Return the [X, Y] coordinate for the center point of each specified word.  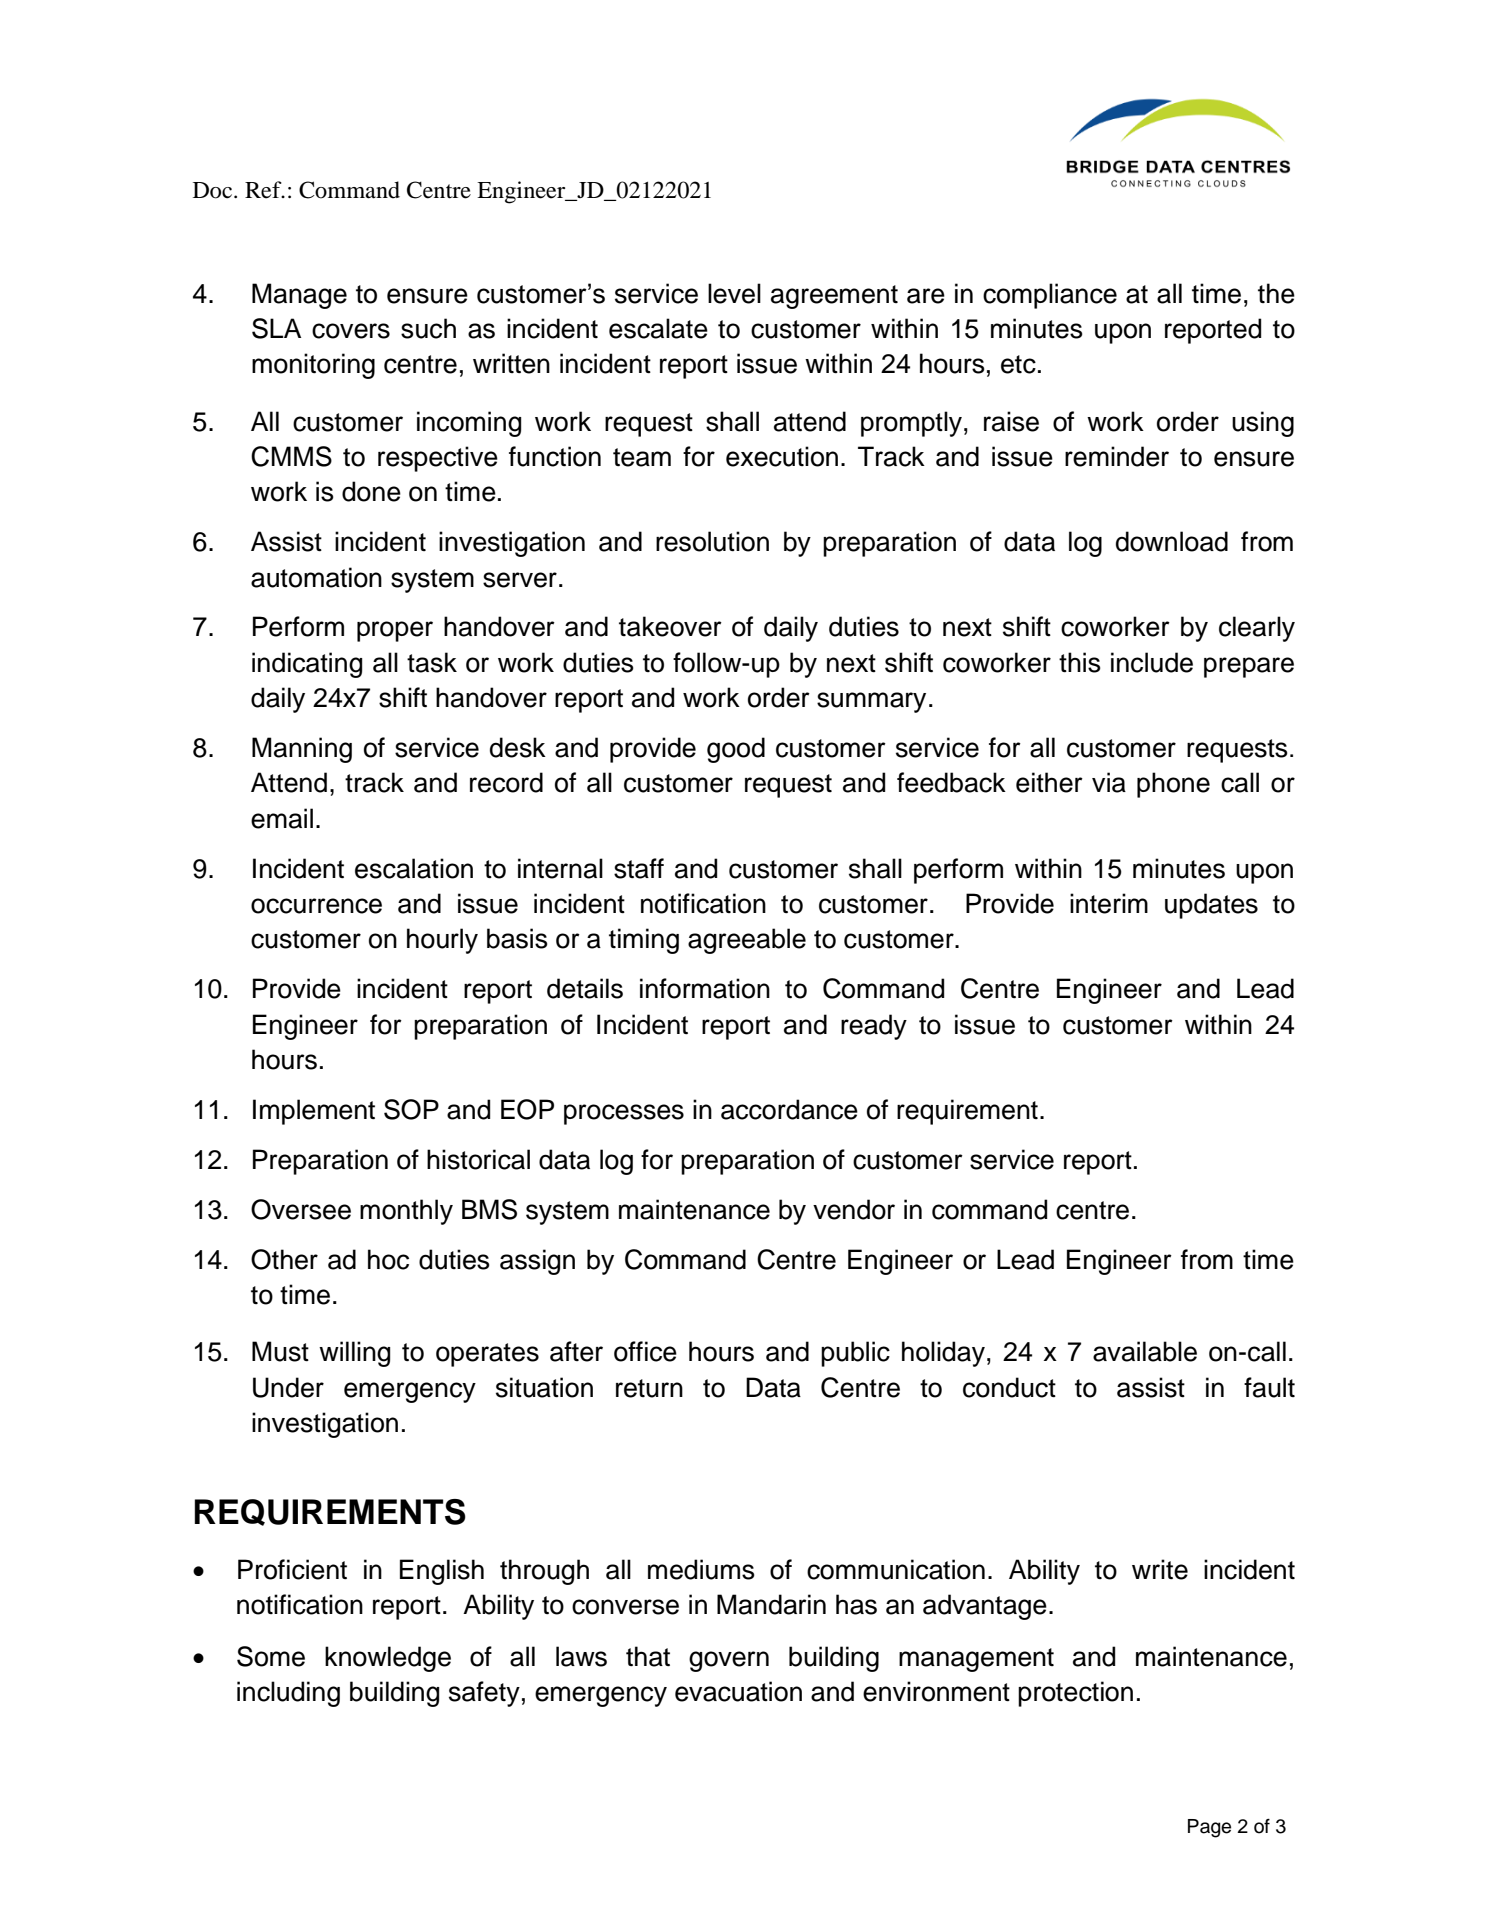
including [288, 1694]
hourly [442, 941]
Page [1209, 1828]
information [705, 988]
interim [1109, 903]
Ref [264, 190]
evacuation [738, 1691]
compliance [1050, 296]
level [734, 293]
